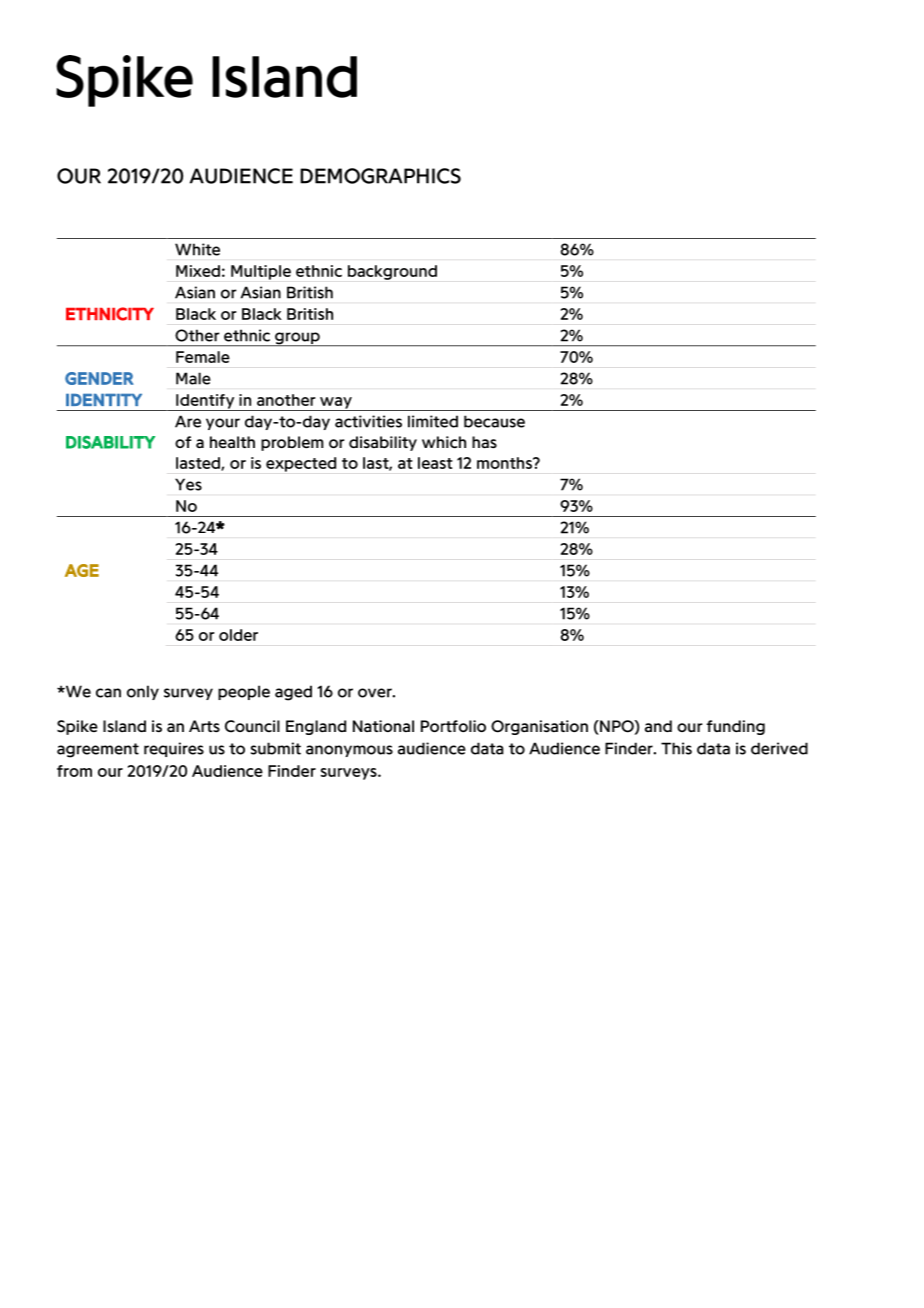 The image size is (924, 1308). I want to click on months, so click(505, 463).
